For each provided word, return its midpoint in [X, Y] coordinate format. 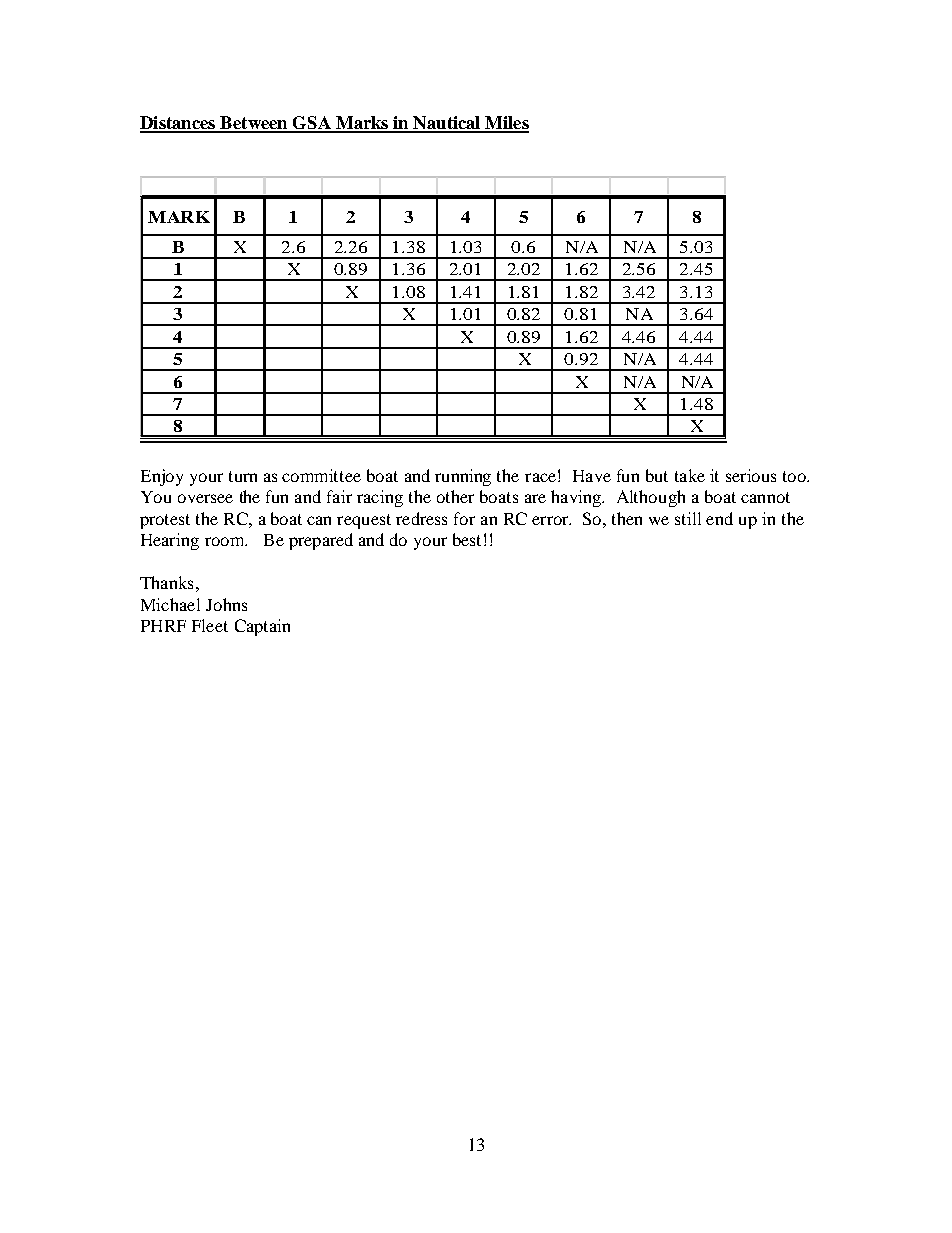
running [463, 477]
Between [254, 124]
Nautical [447, 124]
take [690, 475]
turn [243, 476]
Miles [506, 124]
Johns [226, 604]
